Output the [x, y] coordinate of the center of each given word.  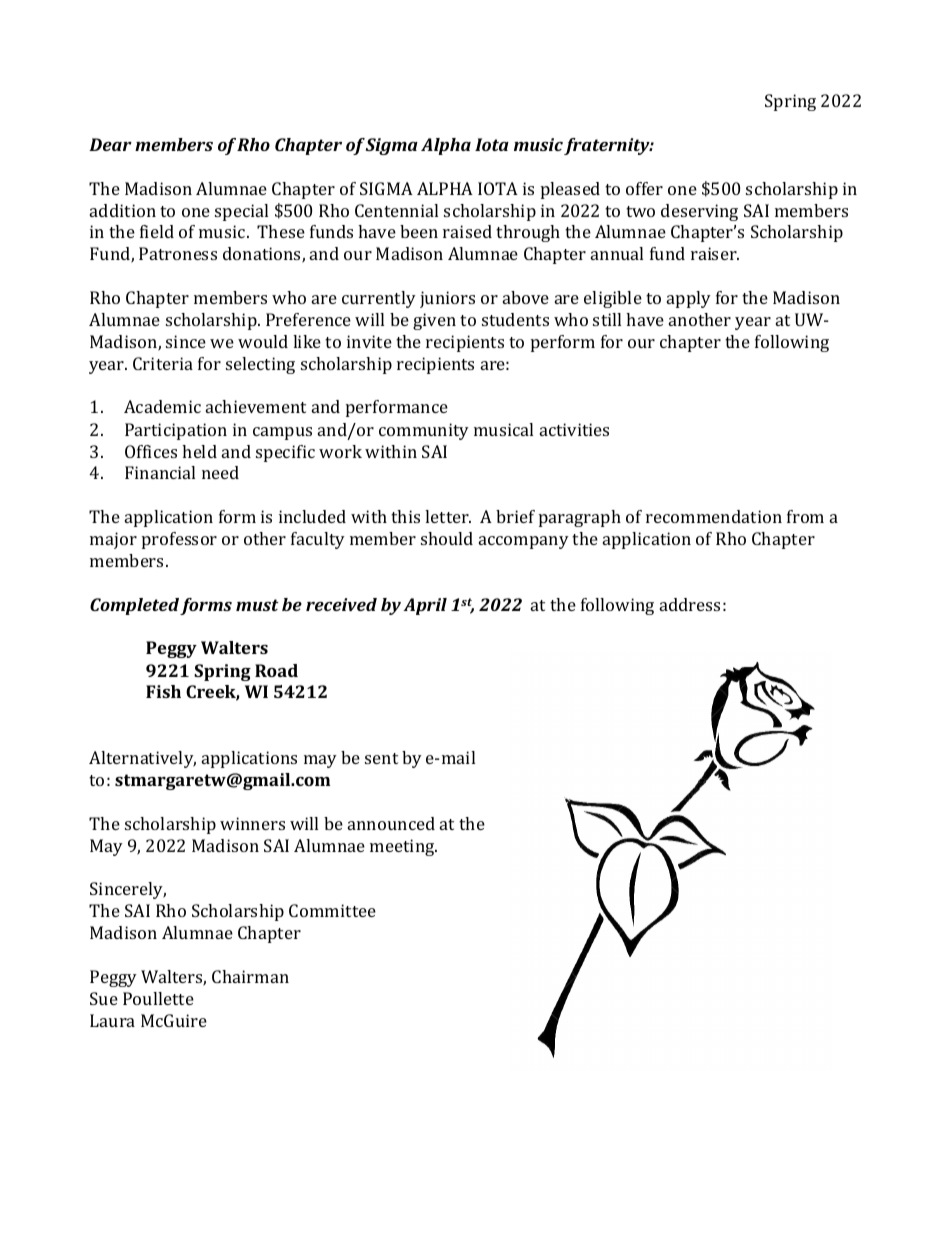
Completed [134, 606]
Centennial [396, 210]
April [425, 606]
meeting [403, 847]
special [241, 212]
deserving [699, 212]
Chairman [250, 976]
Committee [332, 910]
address [690, 604]
